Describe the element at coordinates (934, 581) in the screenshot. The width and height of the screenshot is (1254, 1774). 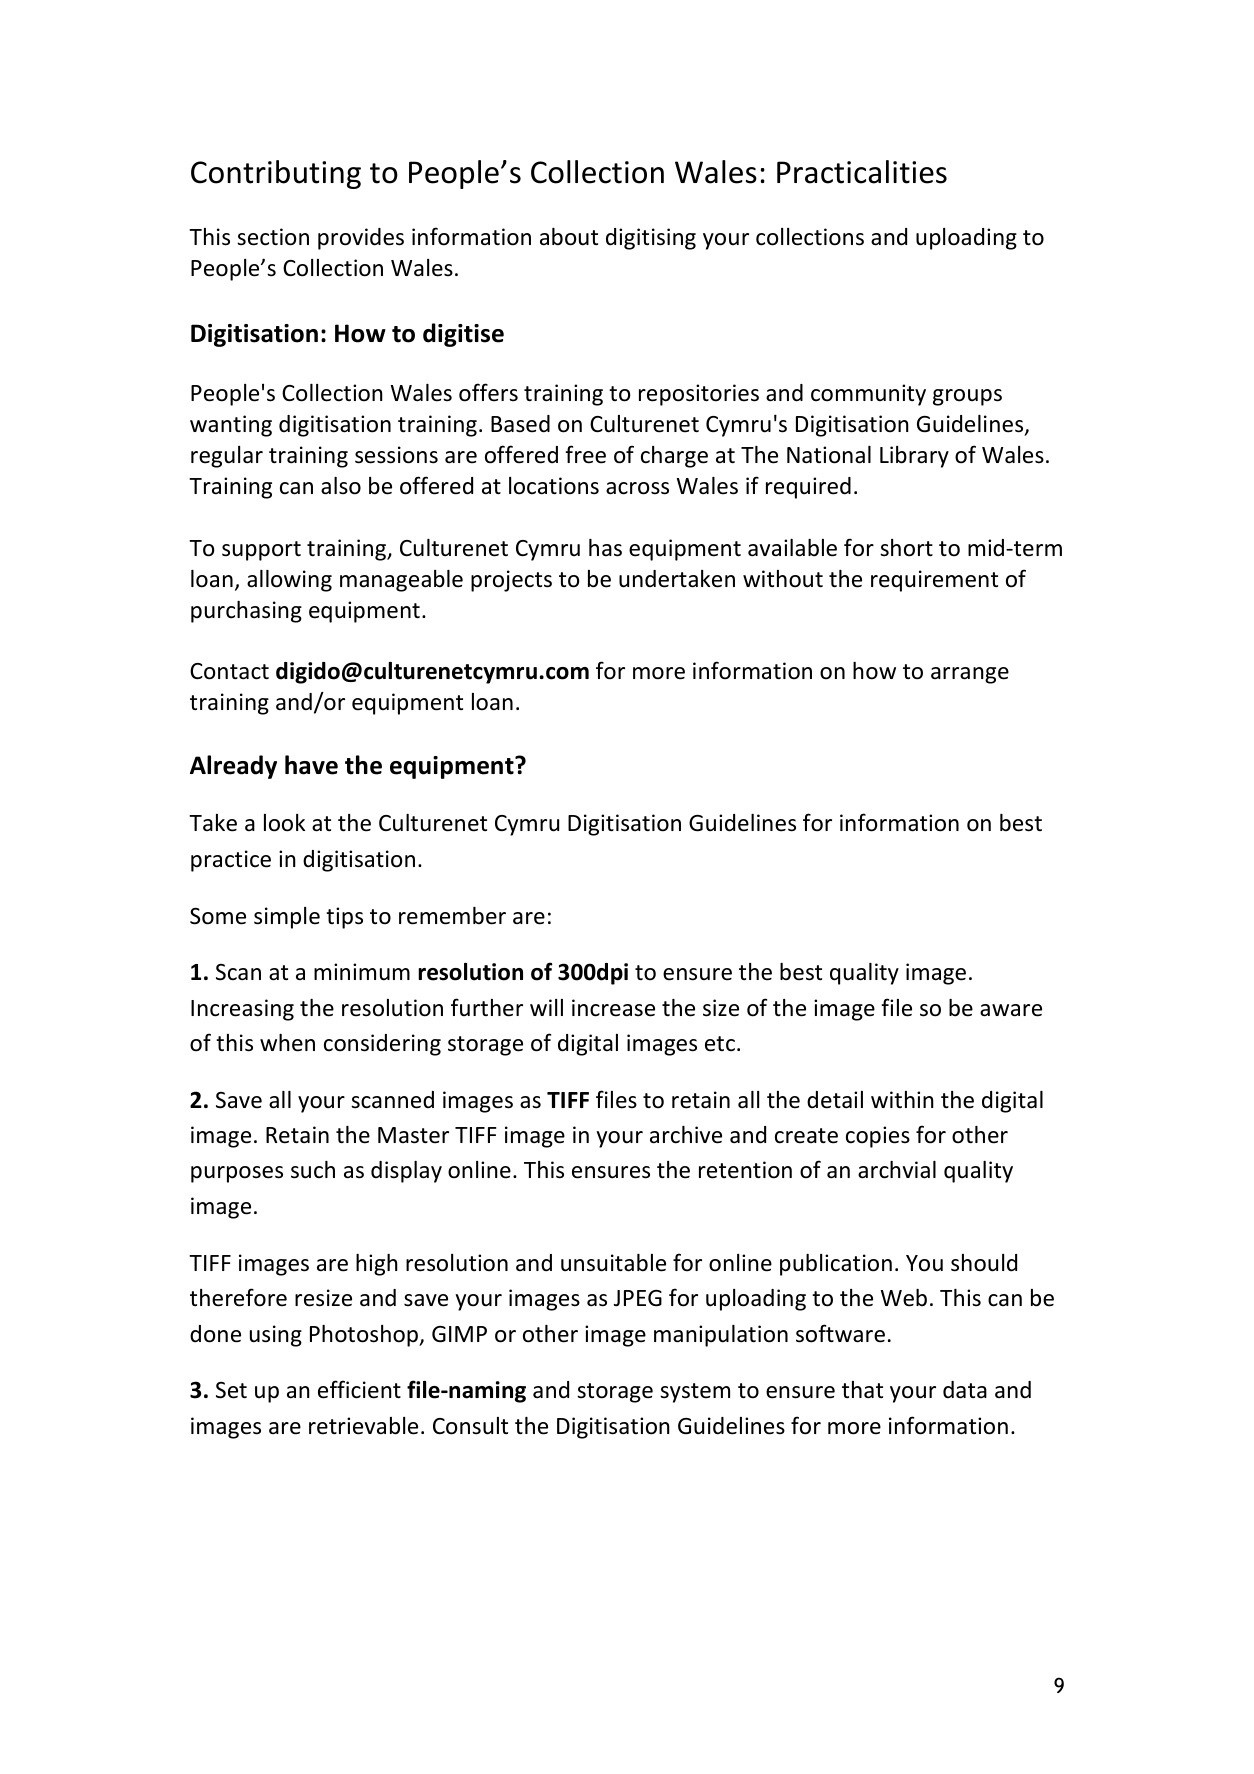
I see `requirement` at that location.
